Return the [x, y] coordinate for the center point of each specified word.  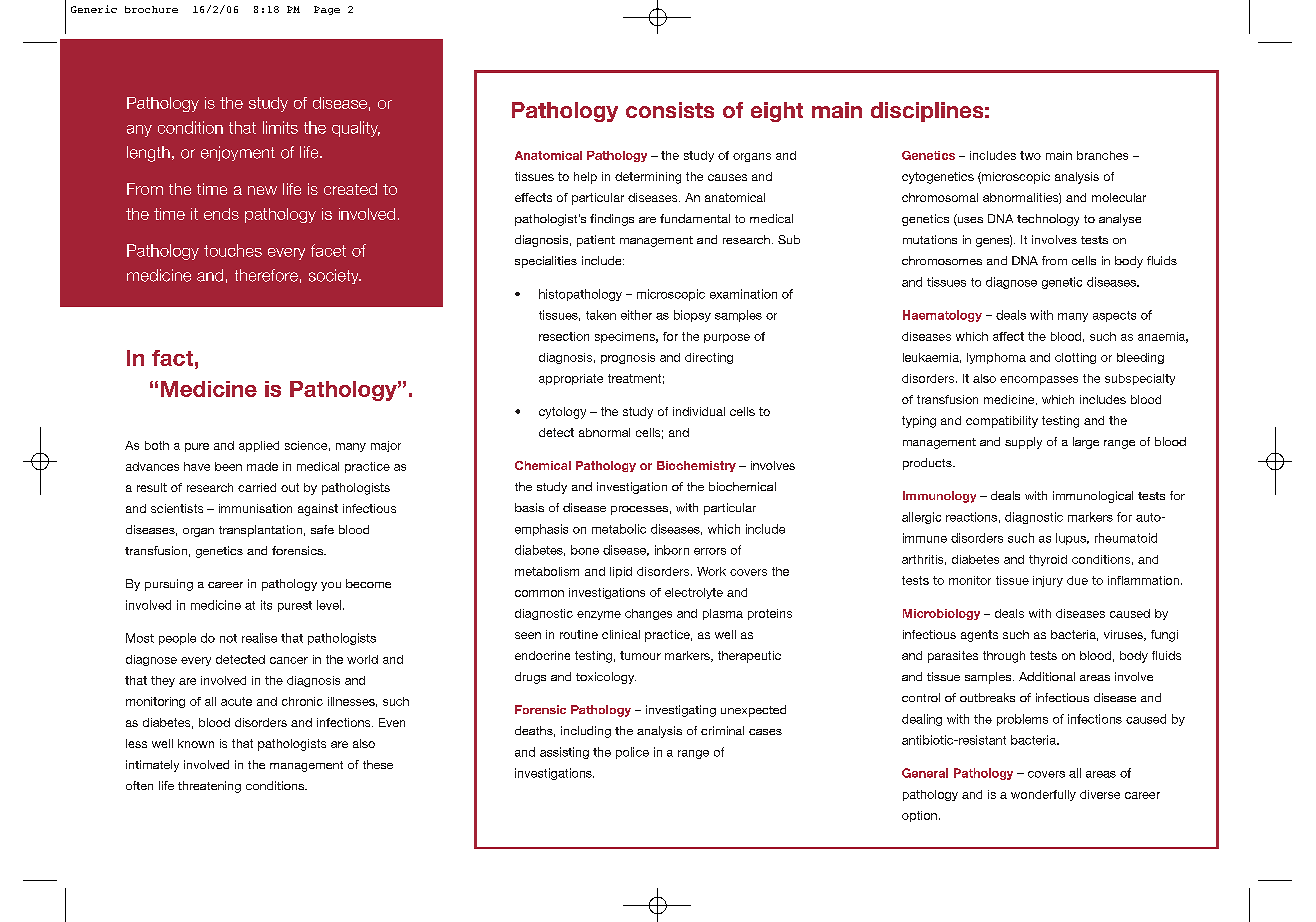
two [1030, 155]
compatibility [1002, 422]
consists [670, 110]
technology [1048, 220]
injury [1048, 581]
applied [259, 446]
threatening [209, 787]
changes [648, 614]
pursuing [169, 585]
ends [221, 214]
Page [327, 10]
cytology [562, 413]
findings [612, 220]
